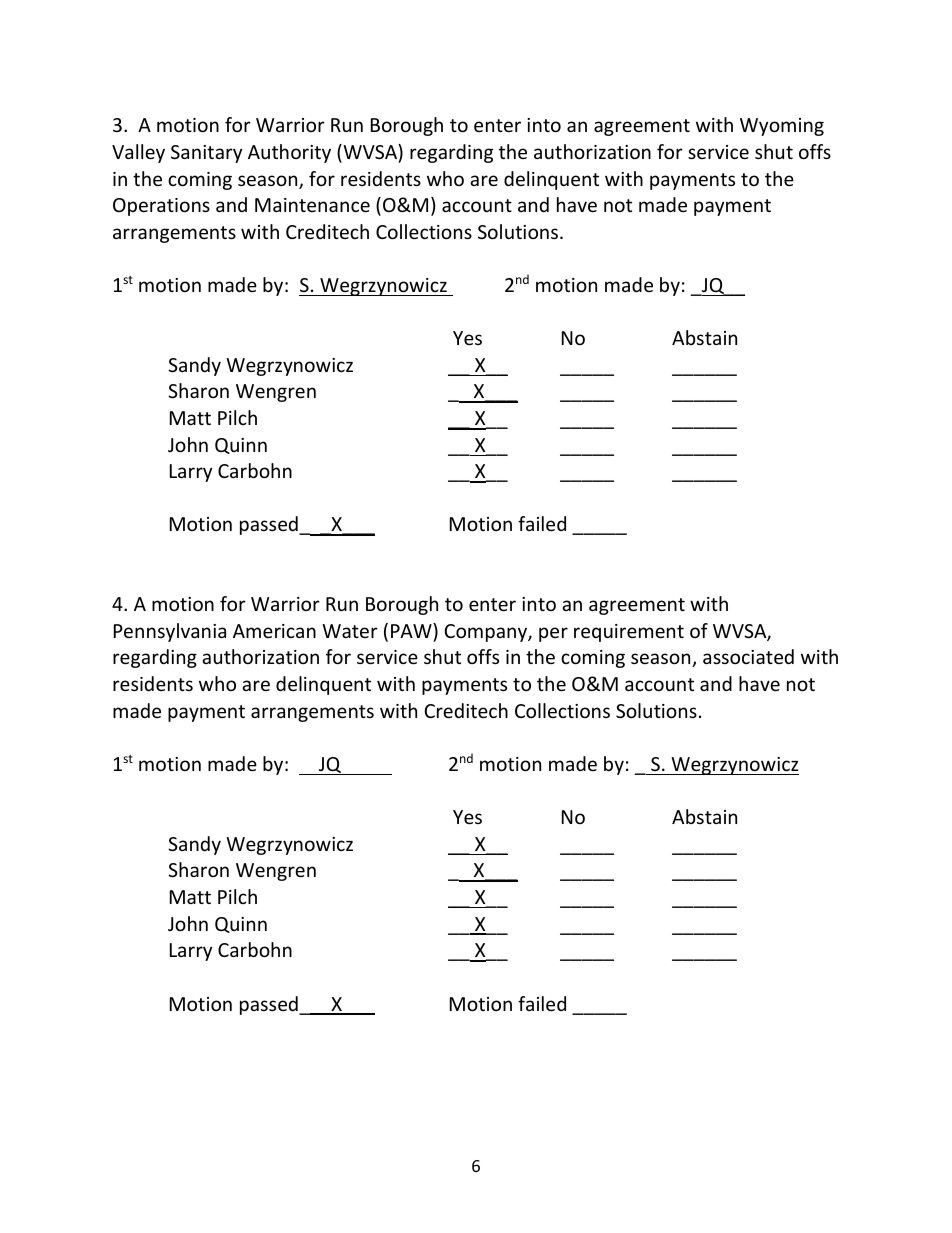  What do you see at coordinates (206, 154) in the image?
I see `Sanitary` at bounding box center [206, 154].
